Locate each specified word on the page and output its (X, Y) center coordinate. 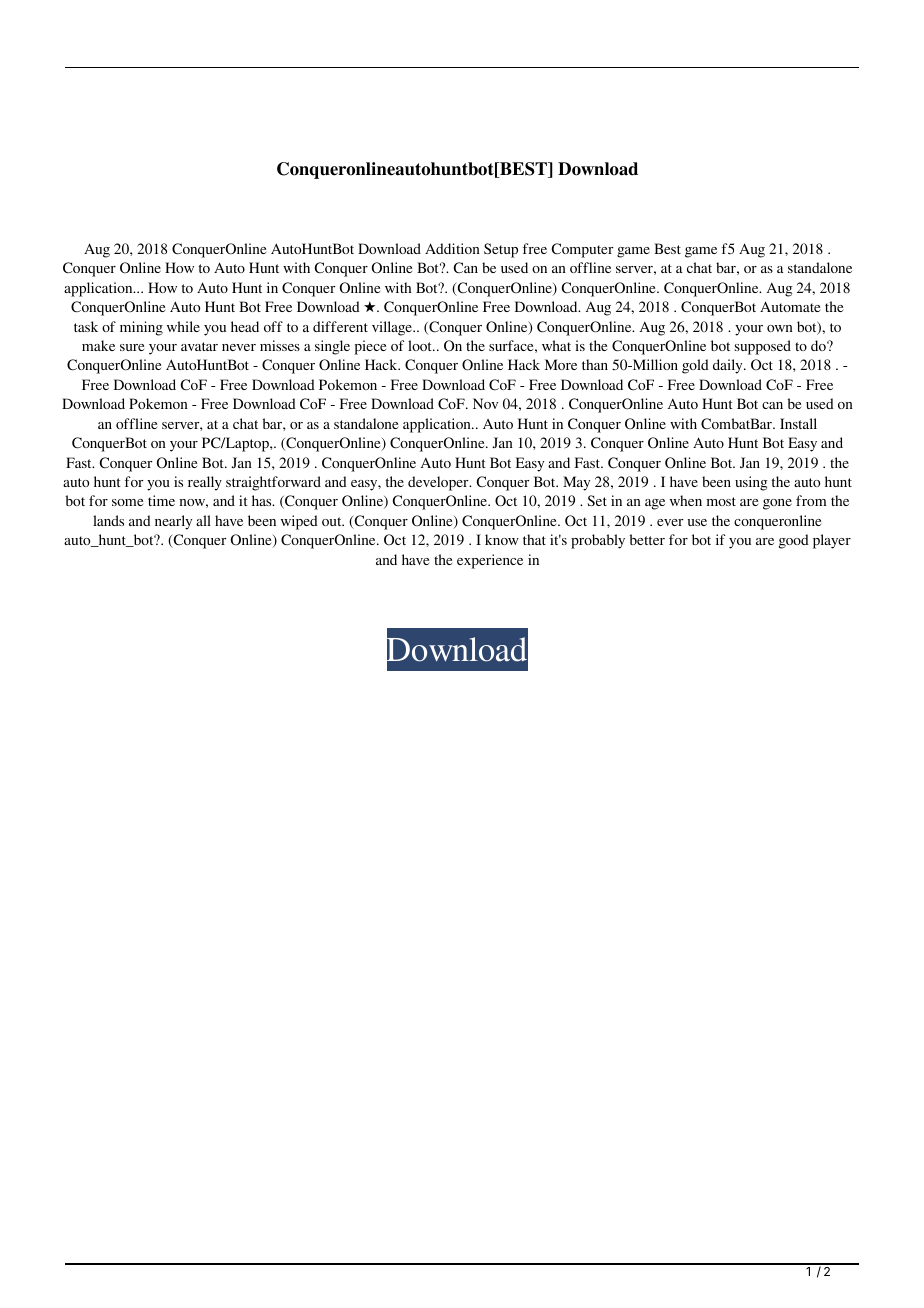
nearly (173, 522)
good (794, 541)
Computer (582, 250)
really (205, 483)
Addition (452, 248)
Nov (485, 403)
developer (439, 483)
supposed (763, 347)
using (751, 483)
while (183, 326)
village (393, 328)
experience (490, 561)
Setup (501, 250)
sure (132, 347)
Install (798, 423)
